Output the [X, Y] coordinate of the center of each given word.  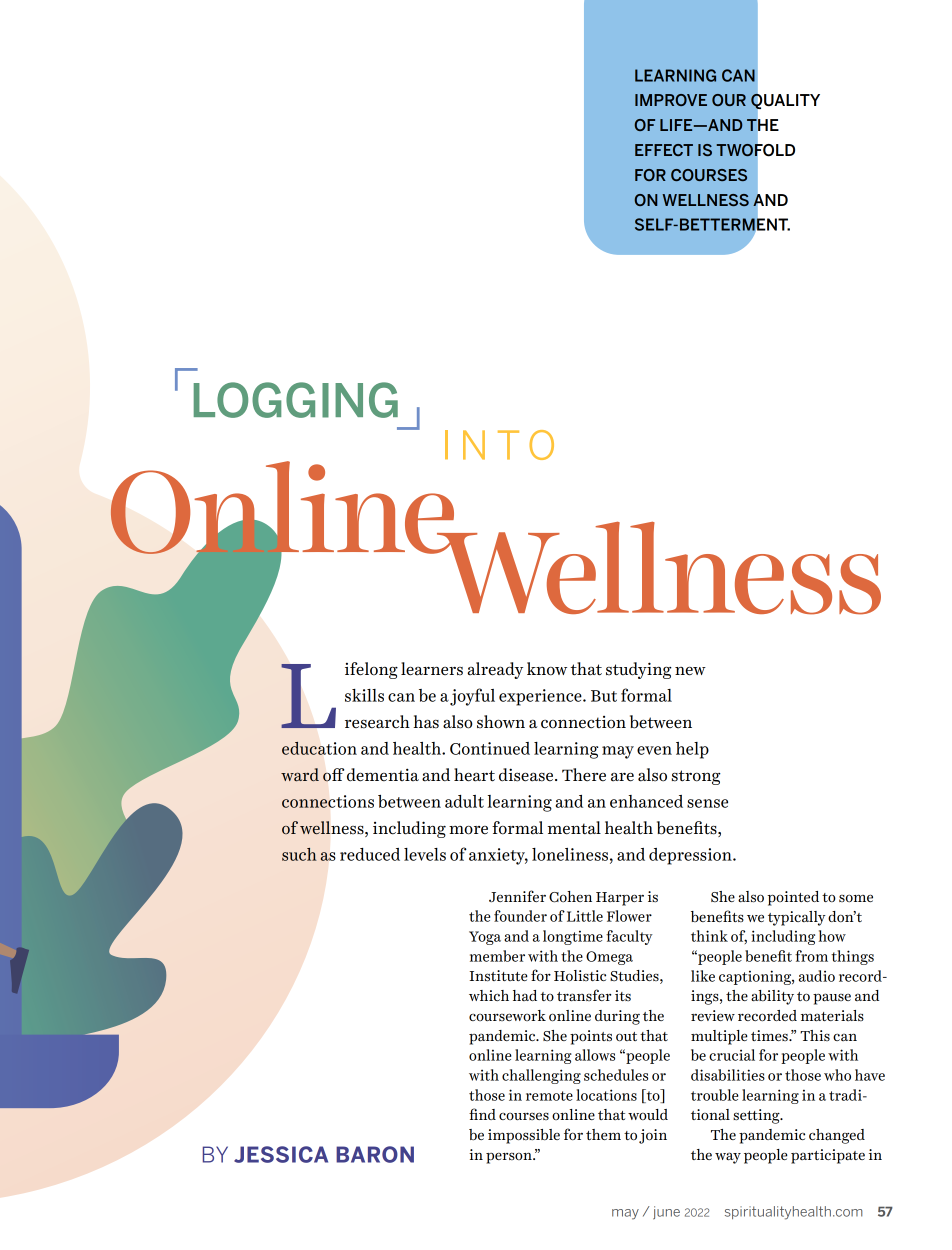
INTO [499, 445]
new [690, 671]
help [692, 750]
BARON [375, 1154]
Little [585, 916]
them [603, 1134]
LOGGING [296, 400]
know [547, 669]
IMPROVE [671, 100]
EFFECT [664, 150]
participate [828, 1156]
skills [364, 695]
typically [797, 918]
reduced [370, 854]
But [604, 696]
